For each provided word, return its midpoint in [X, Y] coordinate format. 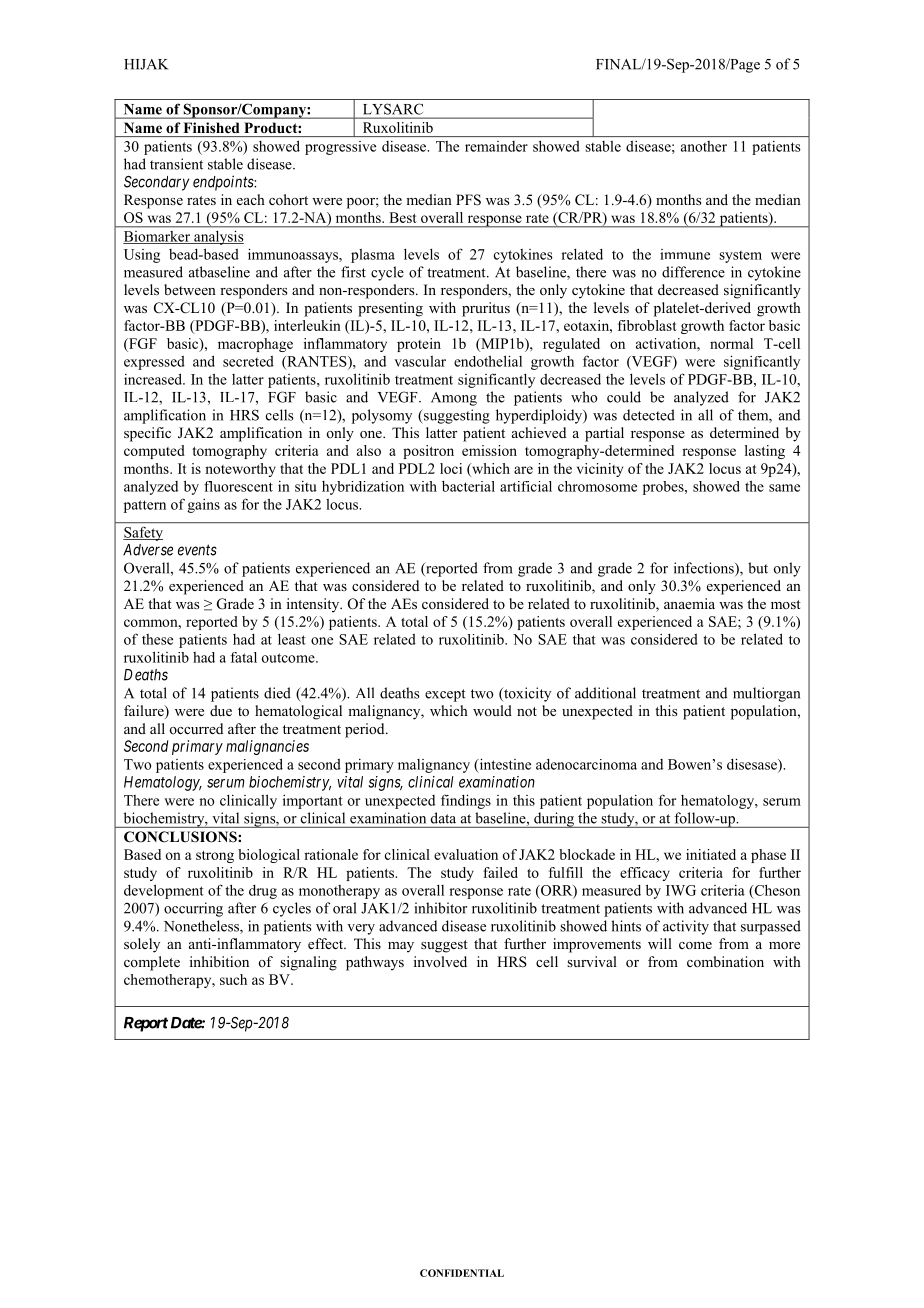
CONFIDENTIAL [462, 1273]
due [221, 710]
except [445, 695]
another [704, 146]
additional [605, 693]
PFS [468, 200]
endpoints [224, 183]
